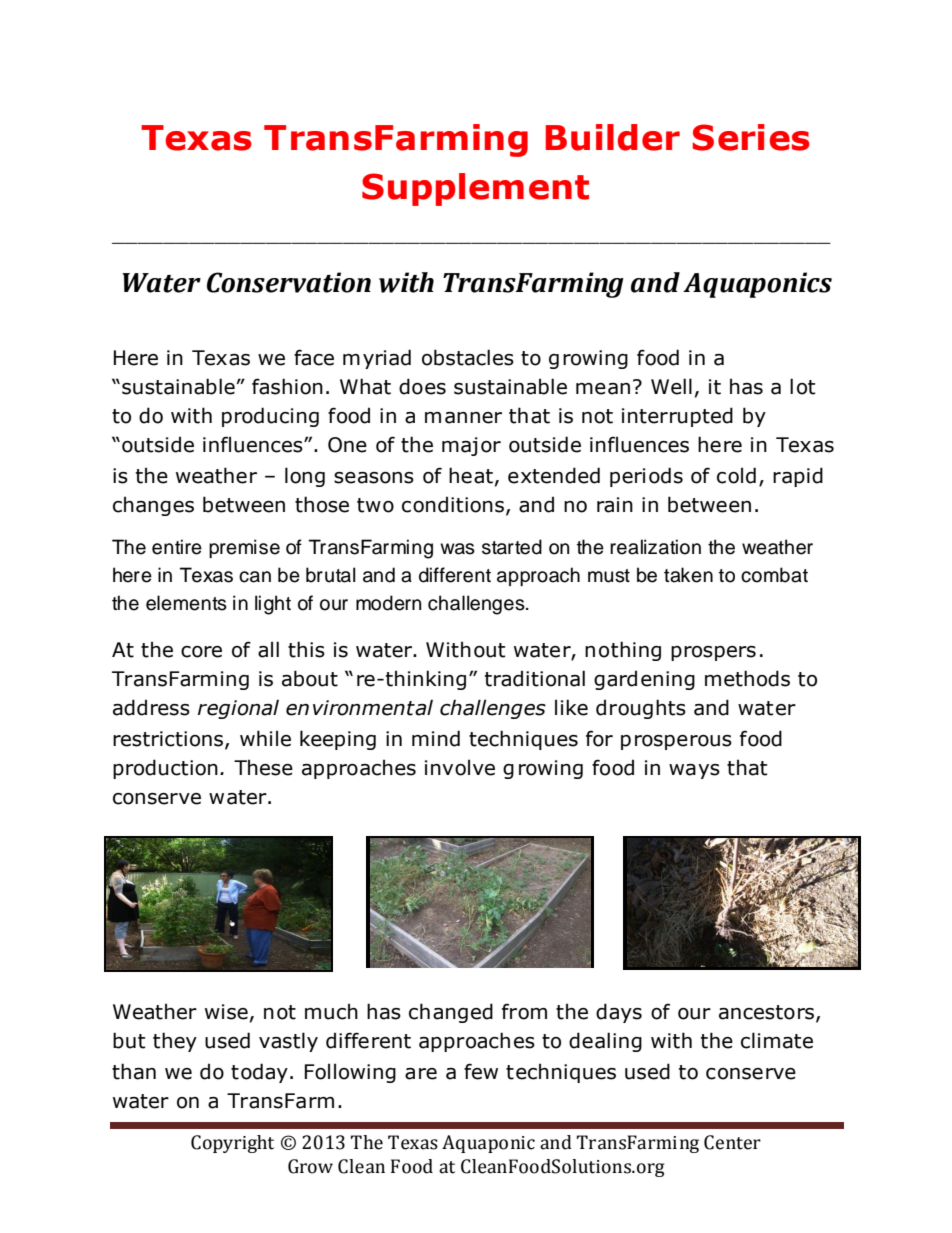 The height and width of the image is (1233, 952). Describe the element at coordinates (436, 738) in the image. I see `mind` at that location.
